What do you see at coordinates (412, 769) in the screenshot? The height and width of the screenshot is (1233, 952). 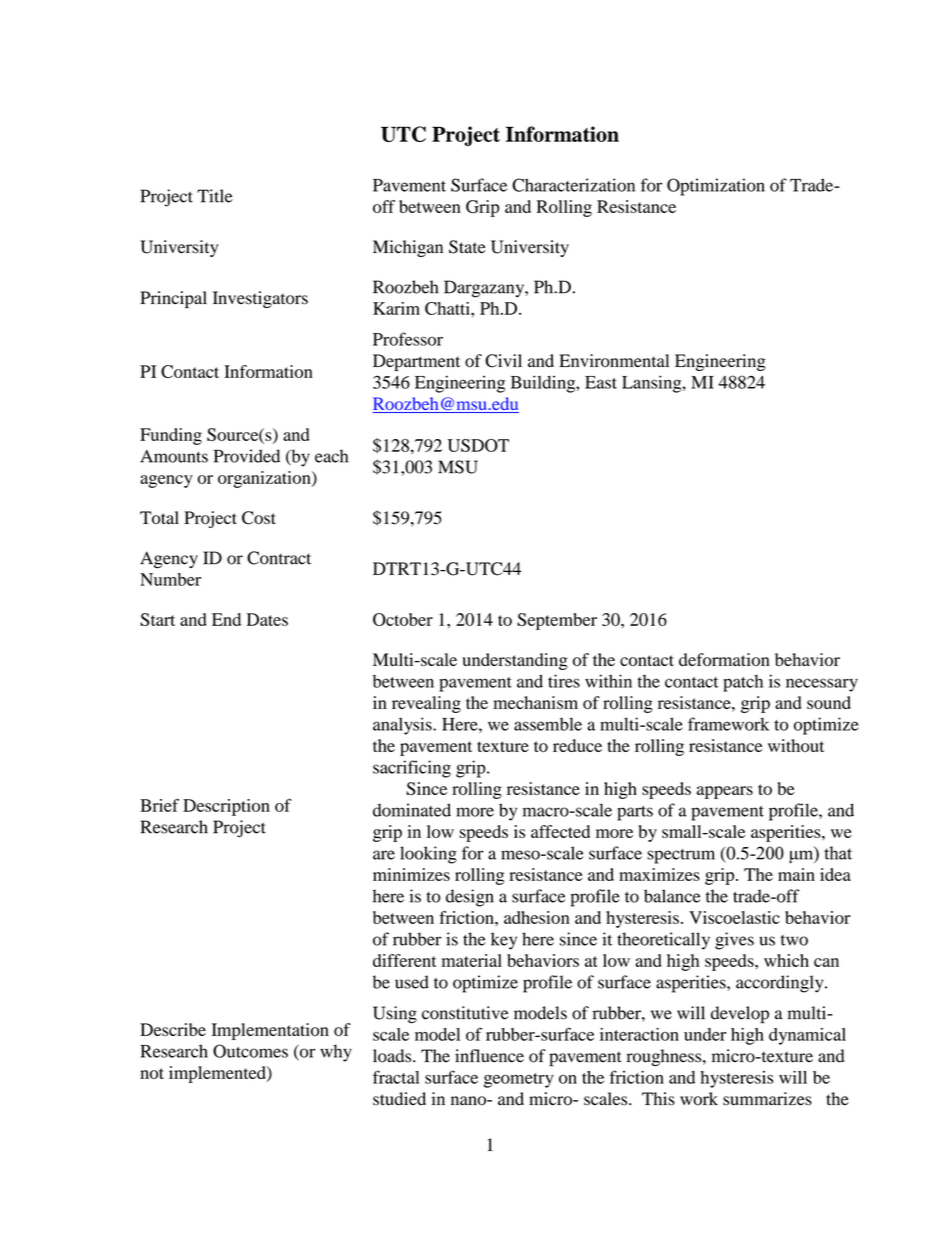 I see `sacrificing` at bounding box center [412, 769].
